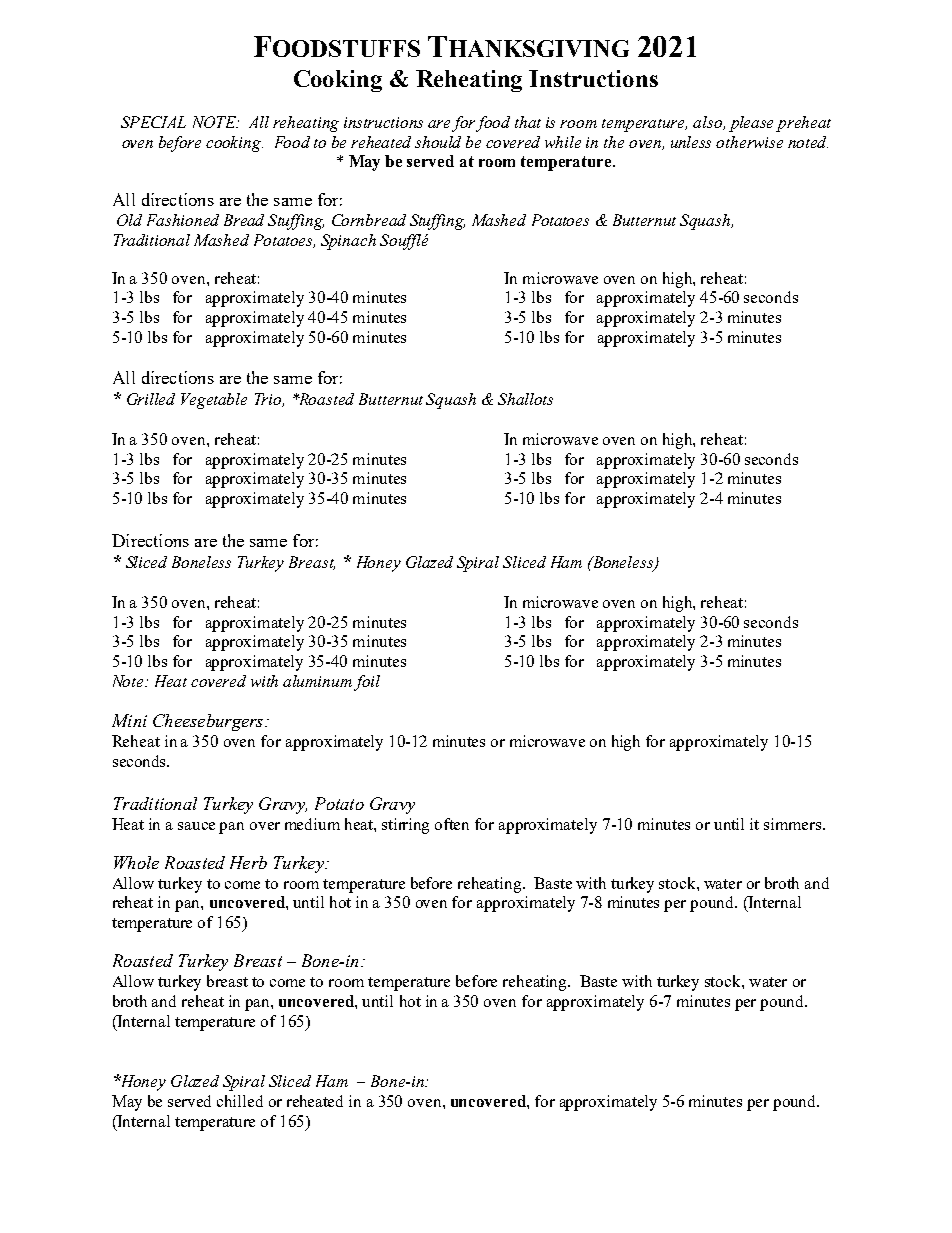  What do you see at coordinates (367, 683) in the screenshot?
I see `foil` at bounding box center [367, 683].
